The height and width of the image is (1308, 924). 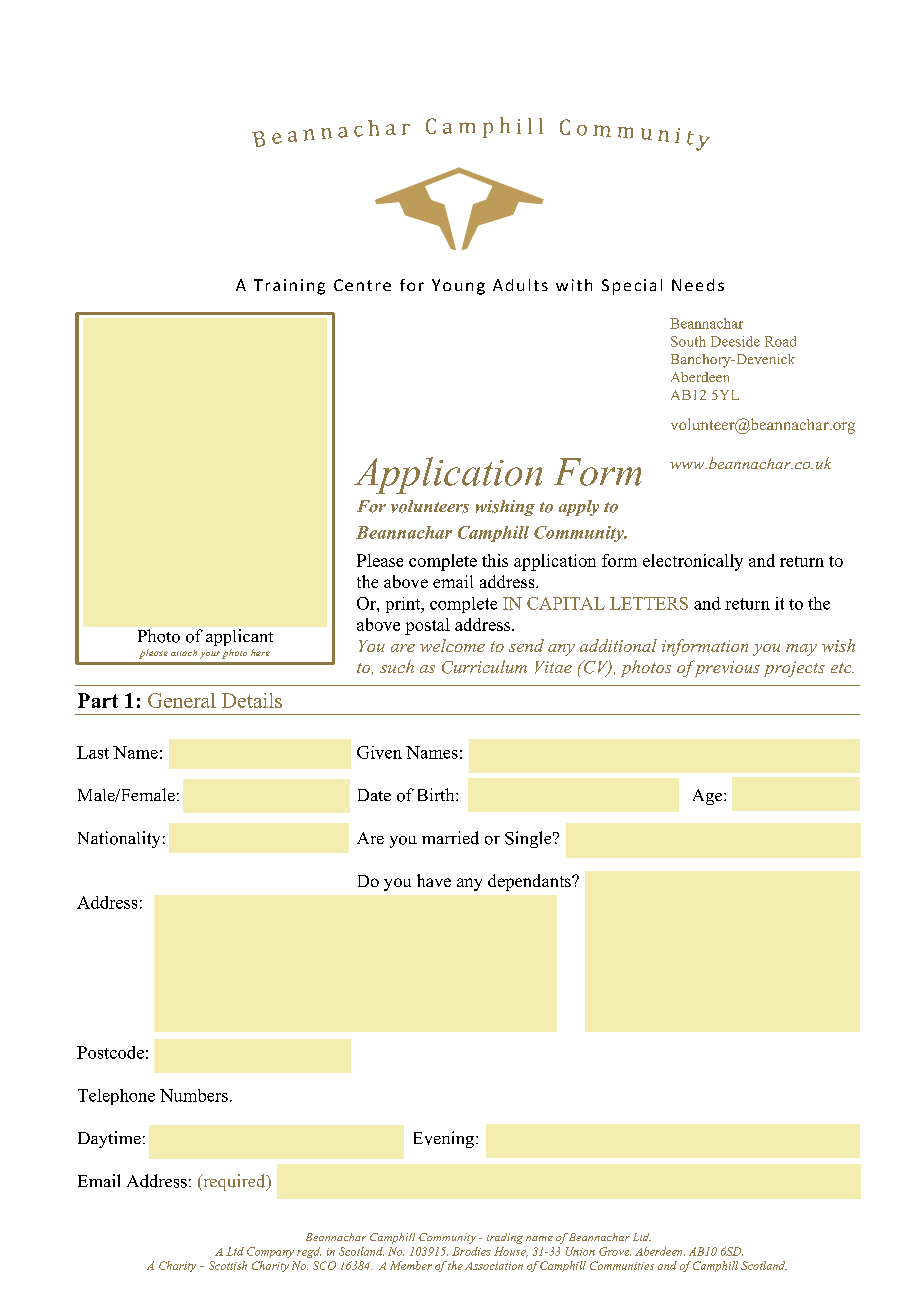 I want to click on Curriculum, so click(x=484, y=667).
